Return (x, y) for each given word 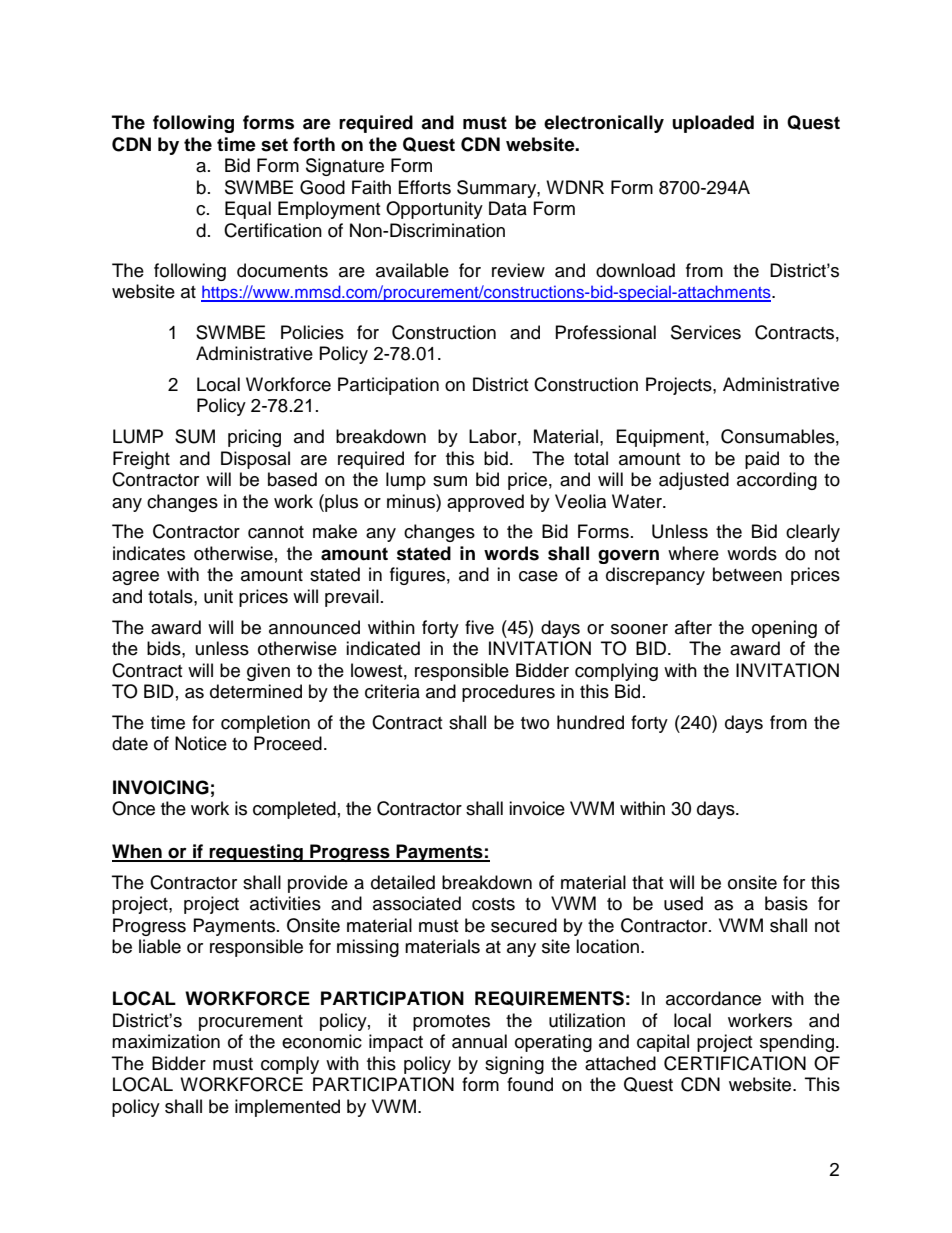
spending (797, 1043)
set (274, 145)
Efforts (424, 187)
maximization (166, 1041)
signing (514, 1065)
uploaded (713, 124)
